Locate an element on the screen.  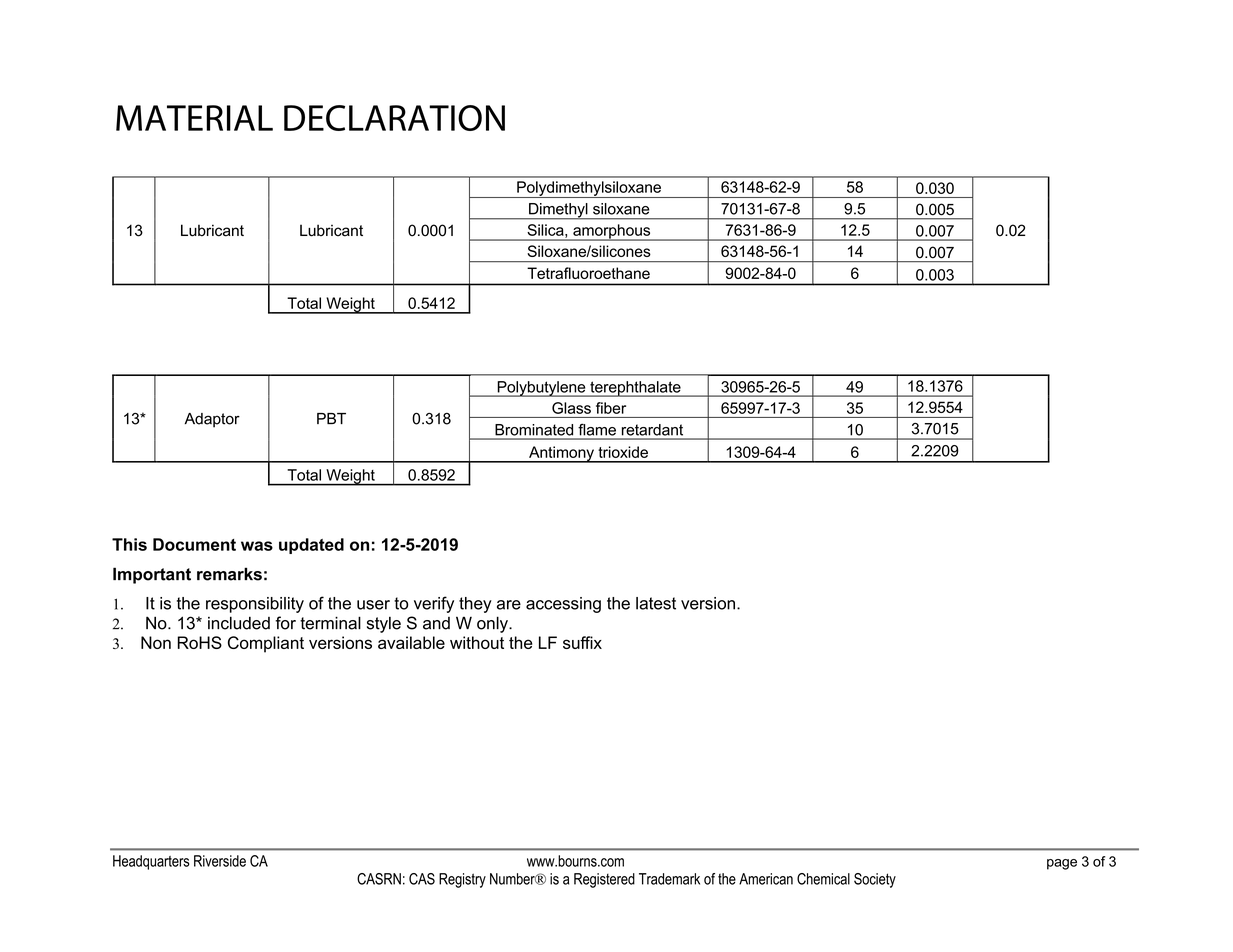
amorphous is located at coordinates (612, 232).
